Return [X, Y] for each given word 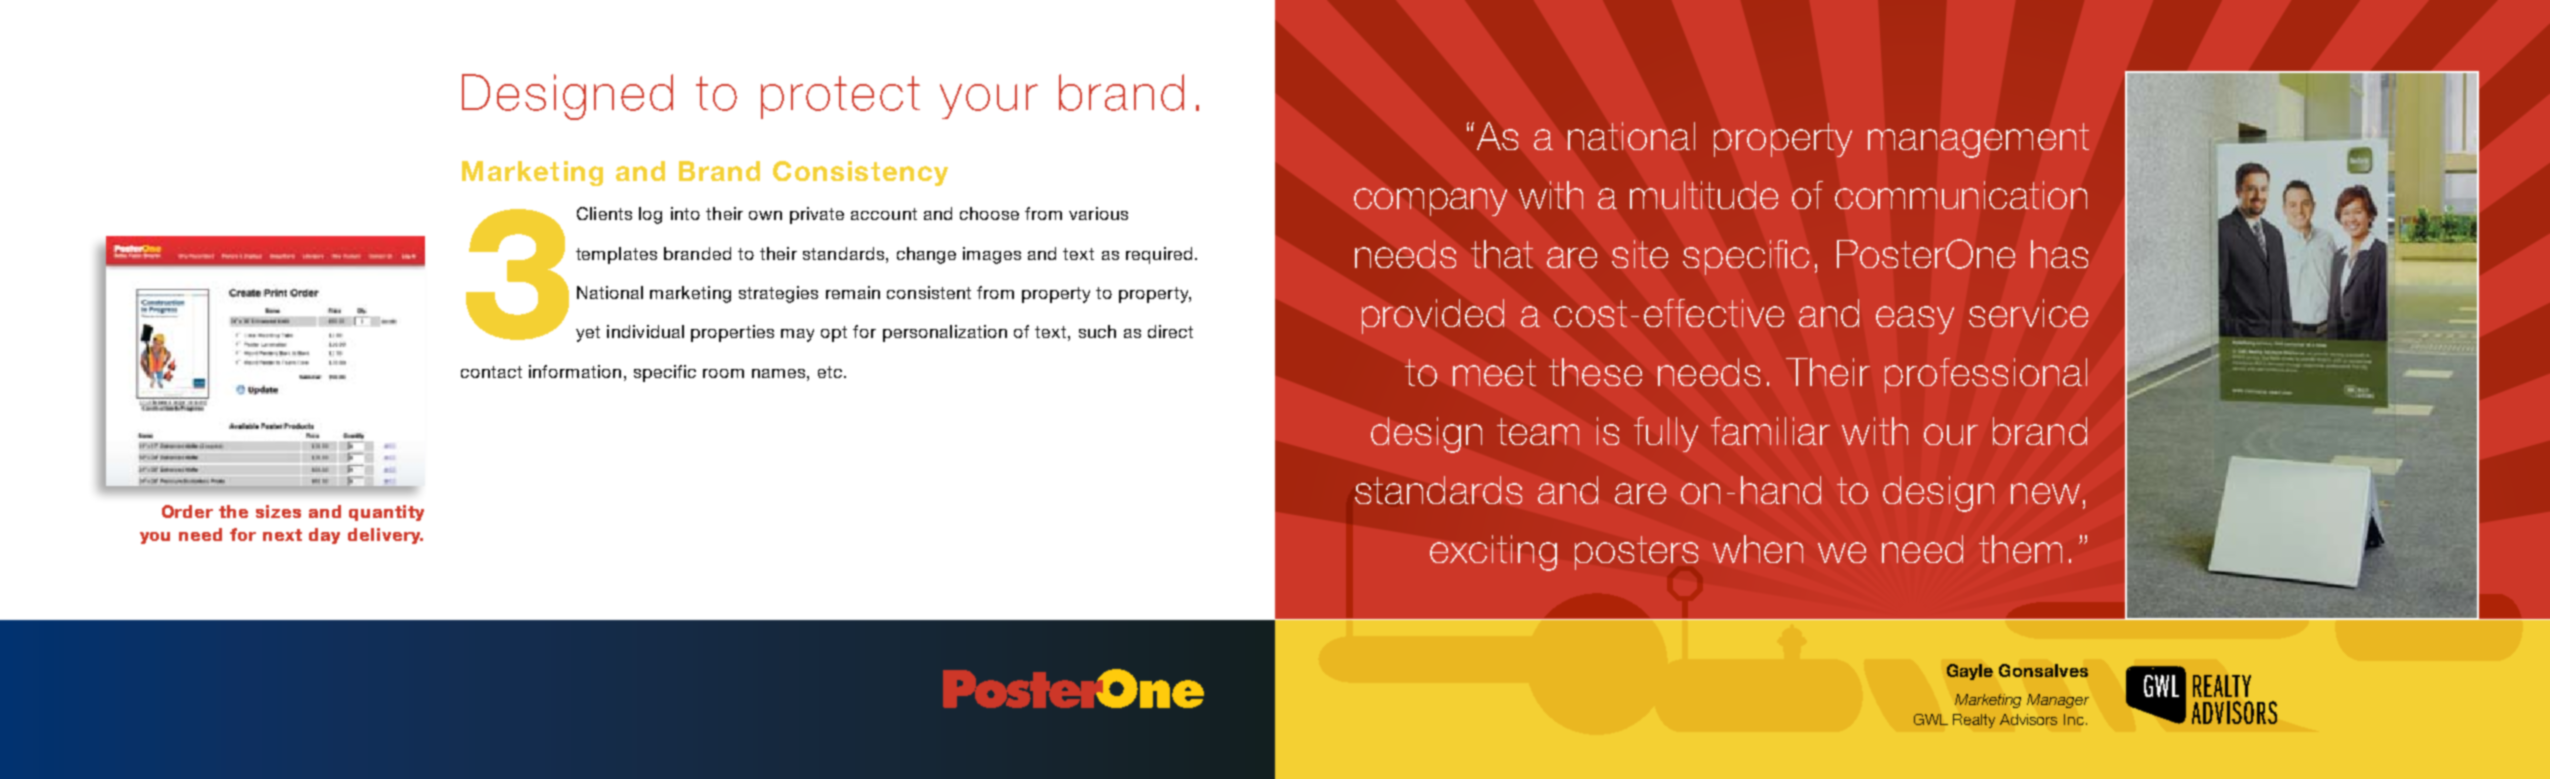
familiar [1770, 431]
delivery [385, 536]
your [989, 101]
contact [491, 372]
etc [831, 372]
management [1978, 140]
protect [840, 97]
